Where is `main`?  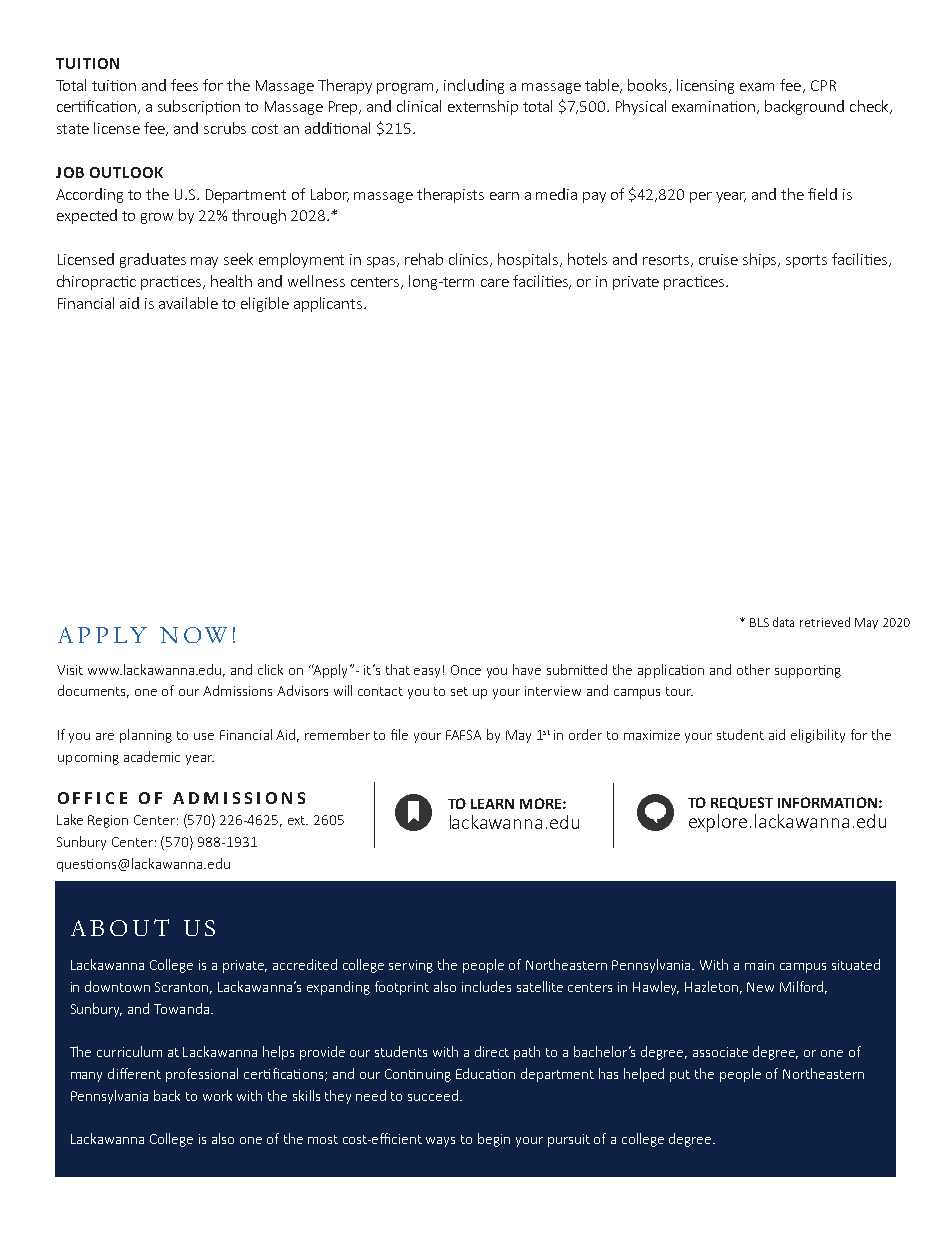
main is located at coordinates (759, 965).
